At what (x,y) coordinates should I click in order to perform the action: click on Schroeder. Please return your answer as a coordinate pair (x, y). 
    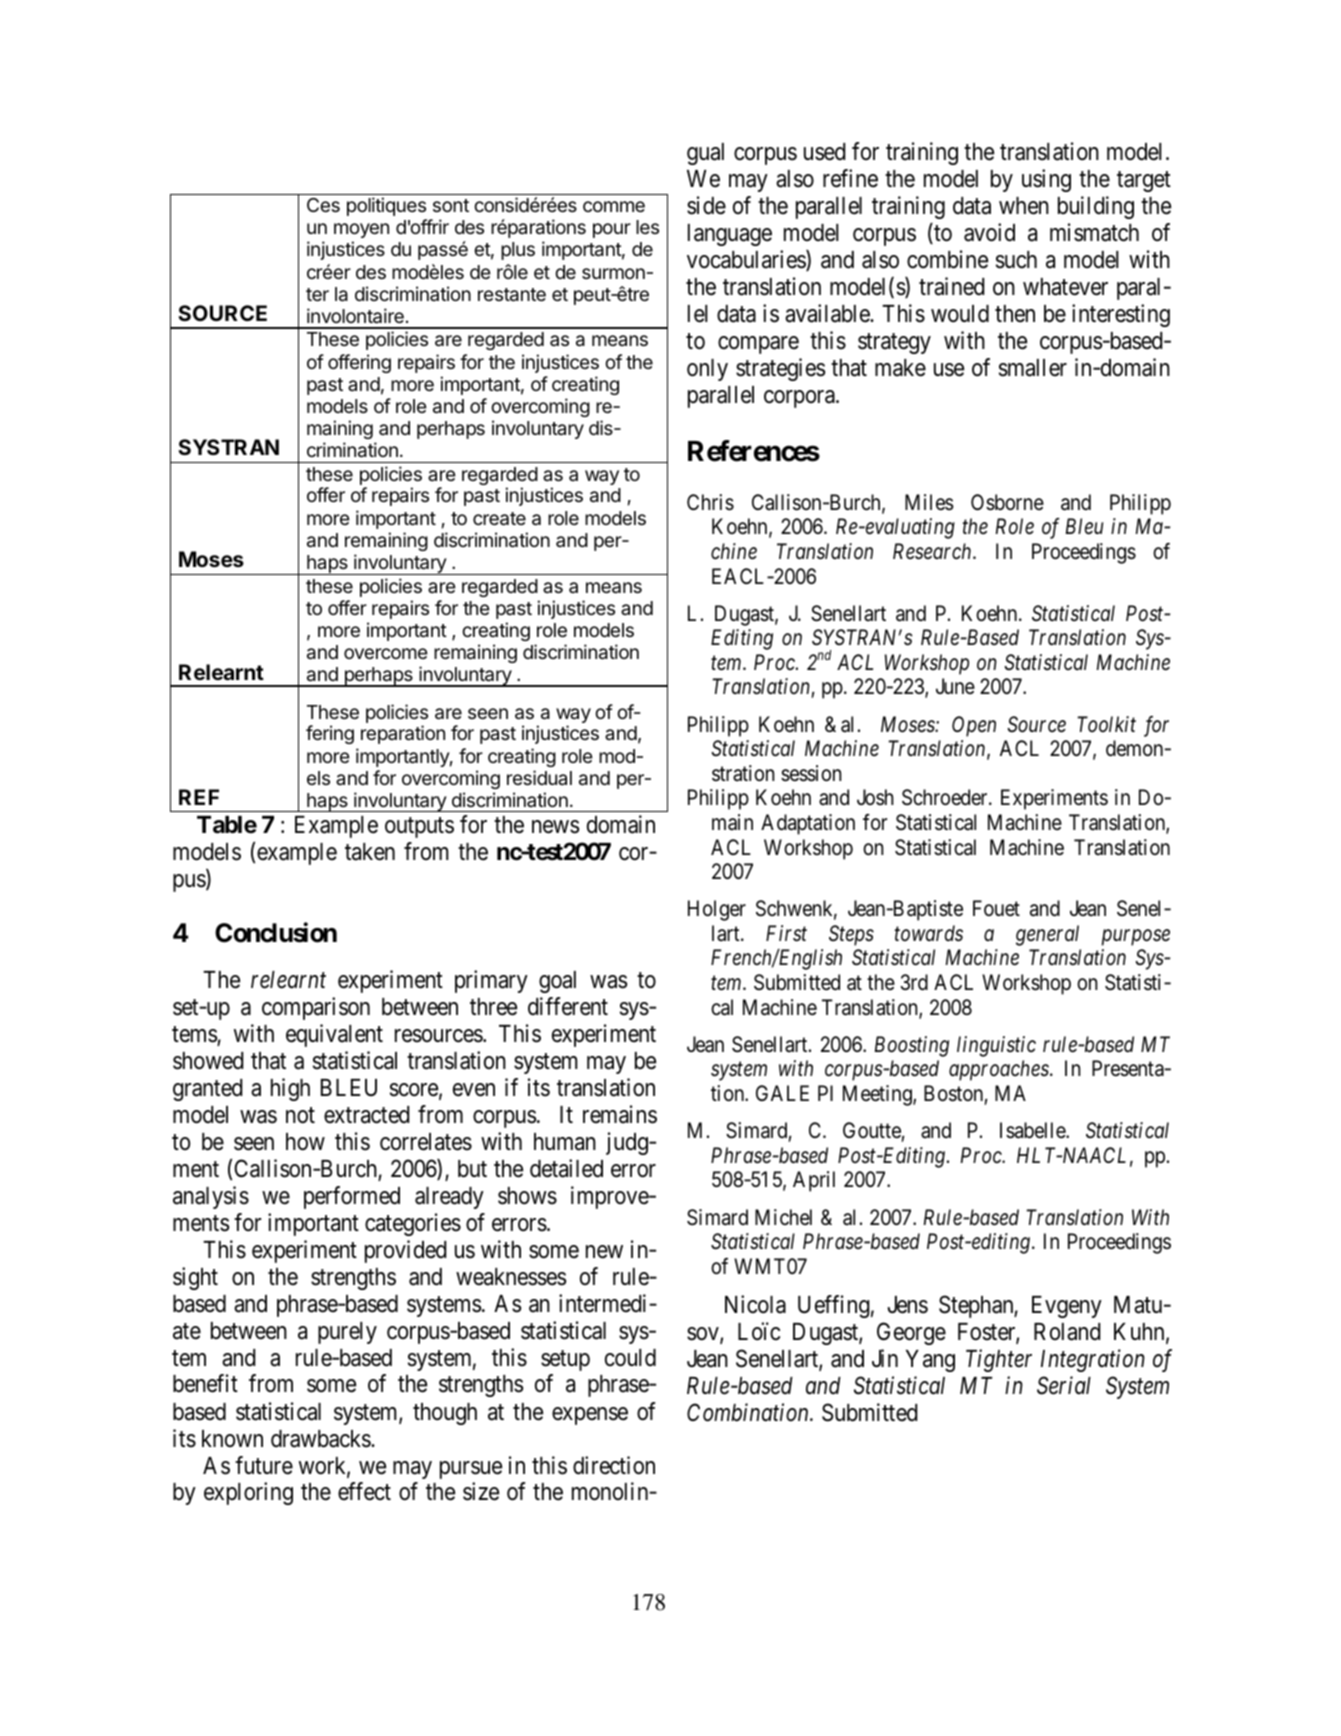
    Looking at the image, I should click on (946, 797).
